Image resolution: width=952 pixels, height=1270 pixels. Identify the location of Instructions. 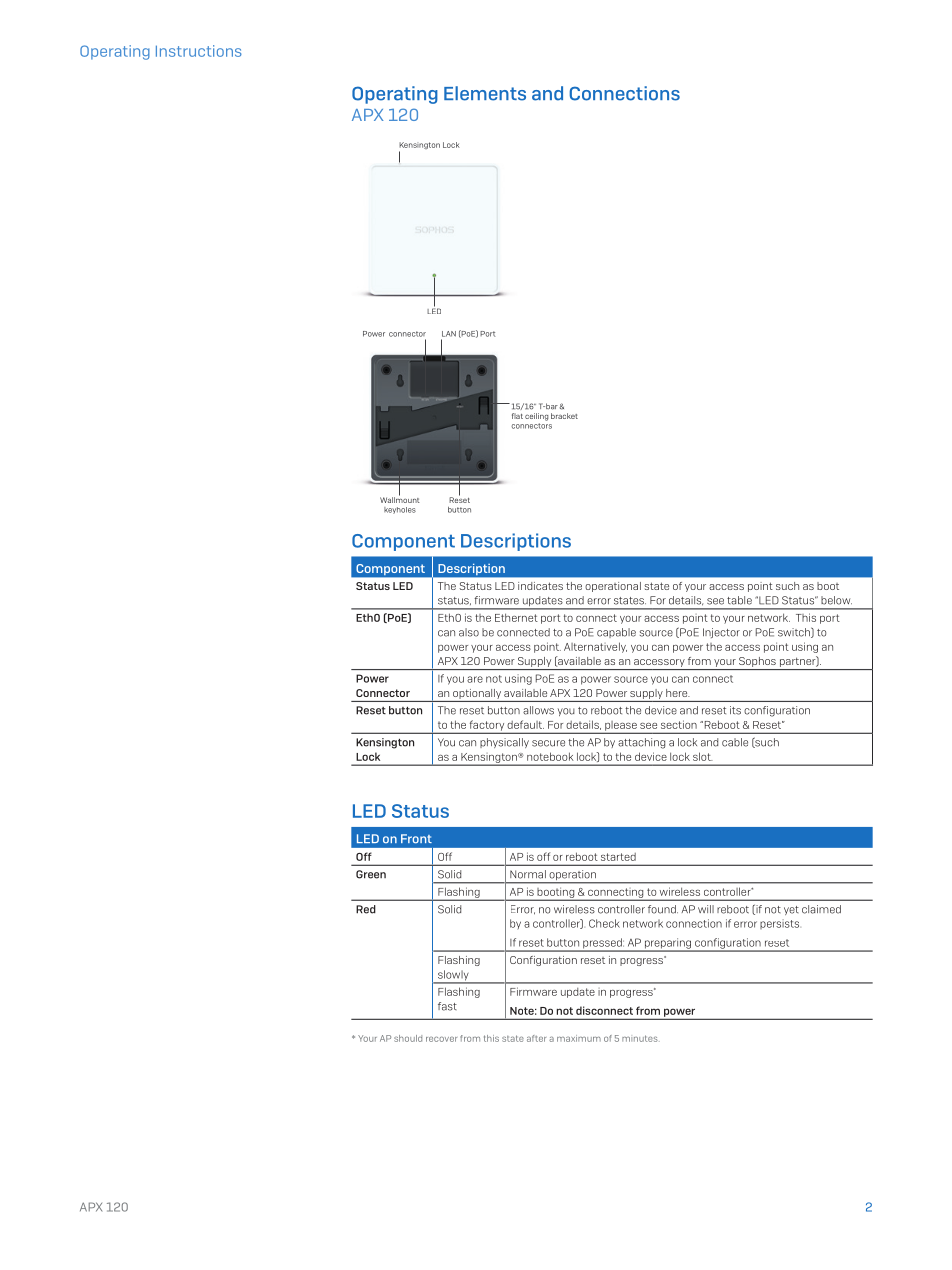
(199, 51).
